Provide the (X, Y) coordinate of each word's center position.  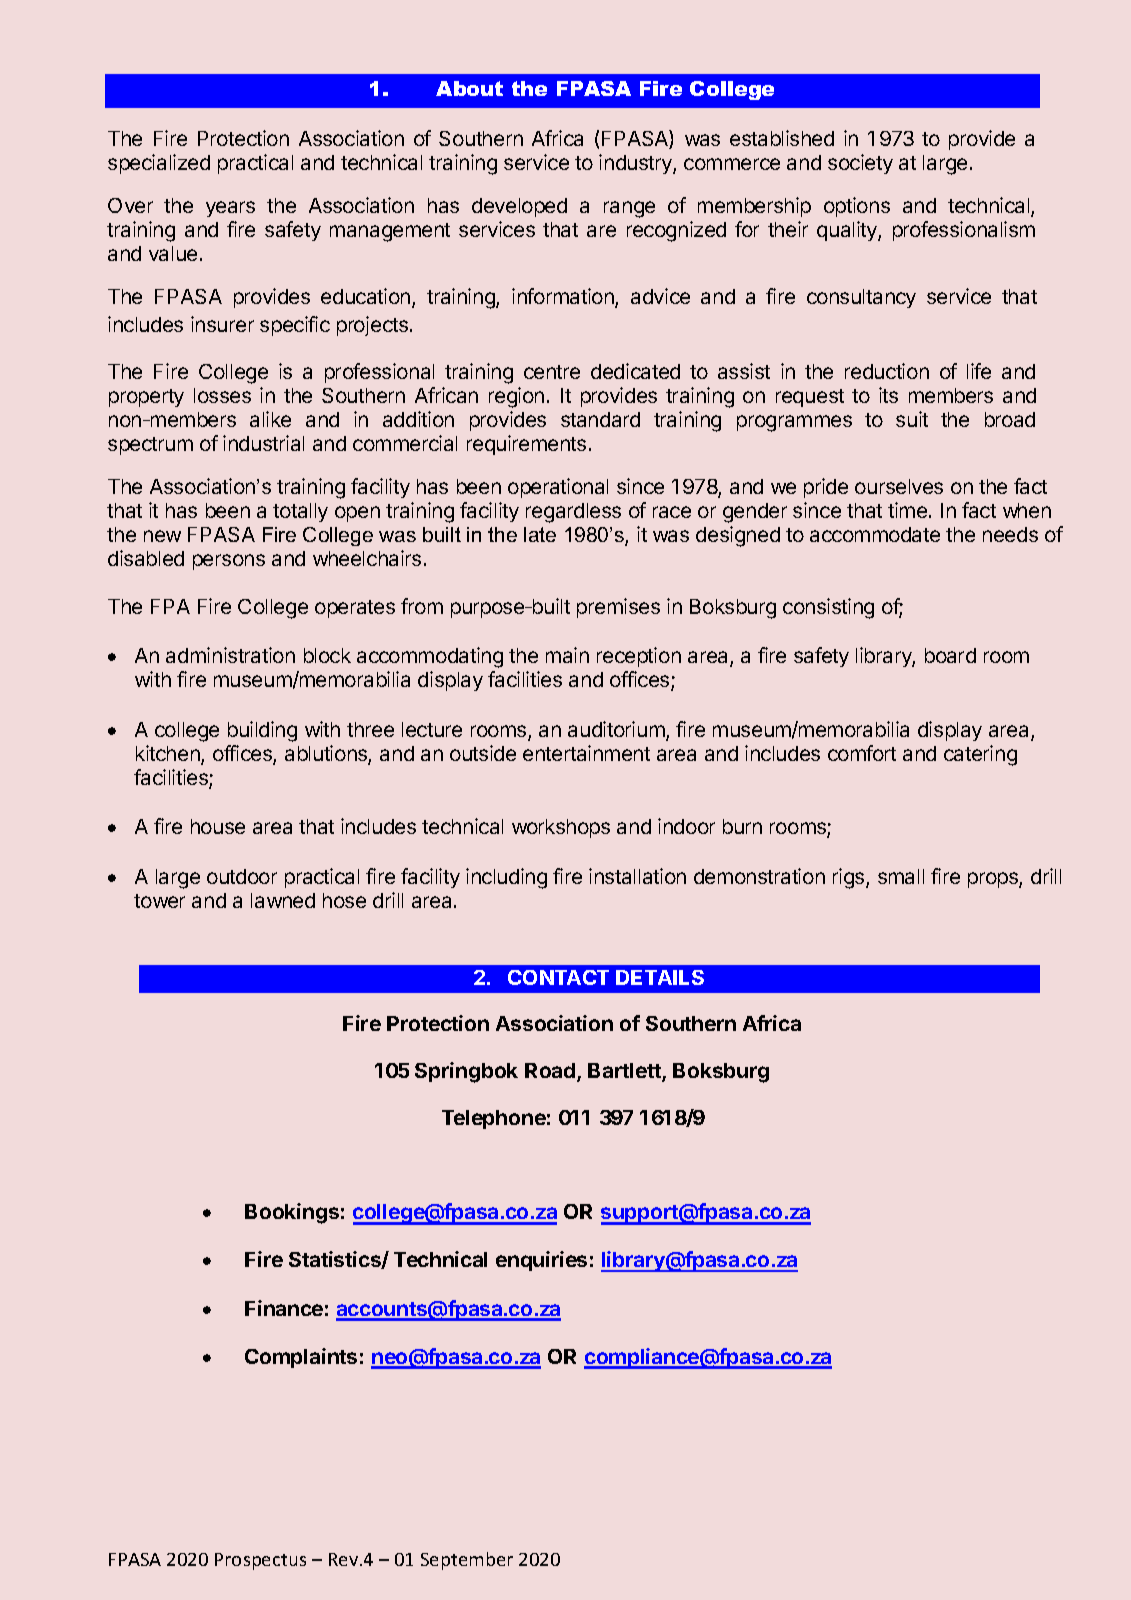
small (901, 876)
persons (229, 562)
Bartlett (625, 1072)
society (860, 164)
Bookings (292, 1213)
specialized (159, 164)
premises (618, 608)
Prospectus (260, 1561)
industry (636, 164)
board (950, 655)
